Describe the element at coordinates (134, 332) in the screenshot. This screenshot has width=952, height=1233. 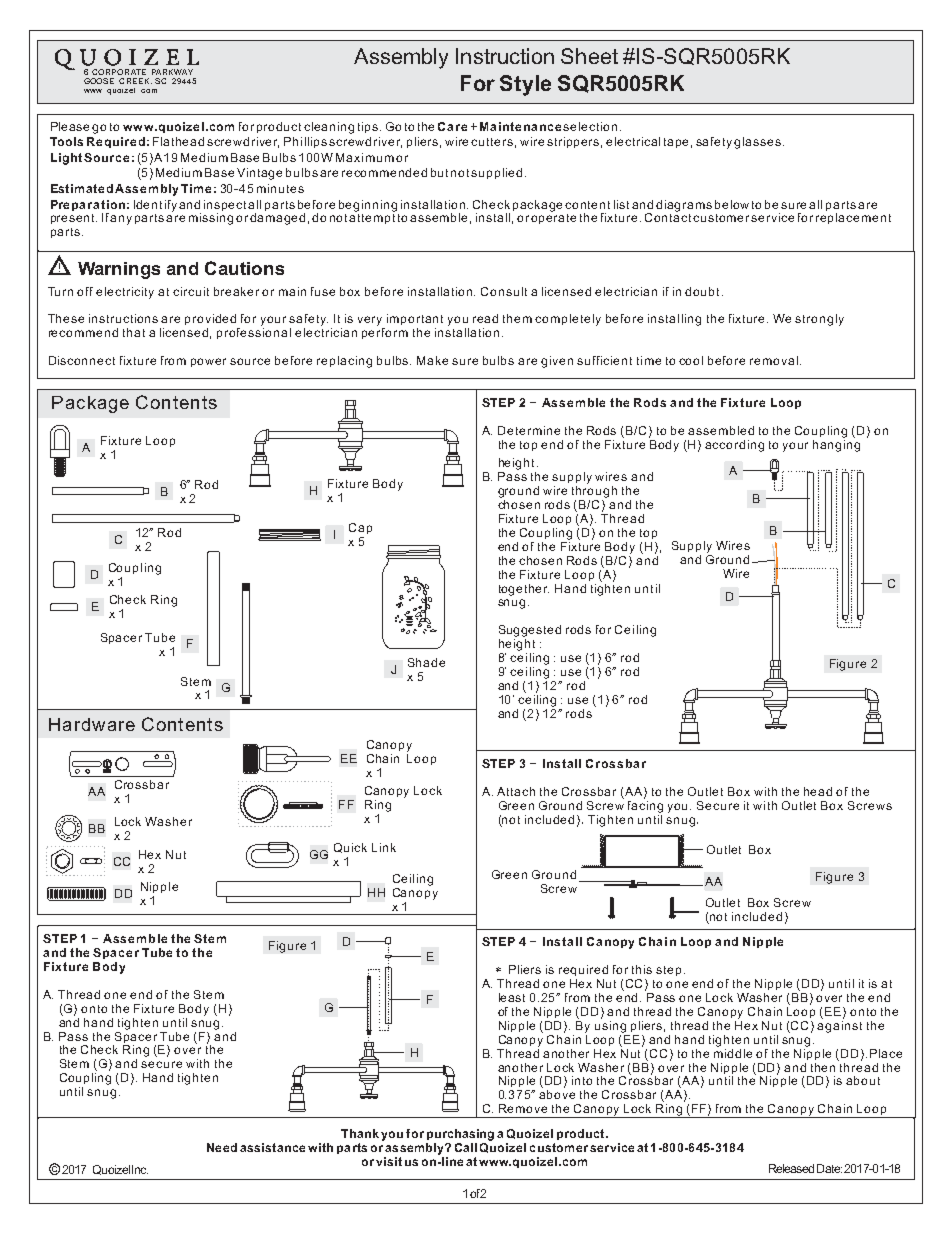
I see `that` at that location.
